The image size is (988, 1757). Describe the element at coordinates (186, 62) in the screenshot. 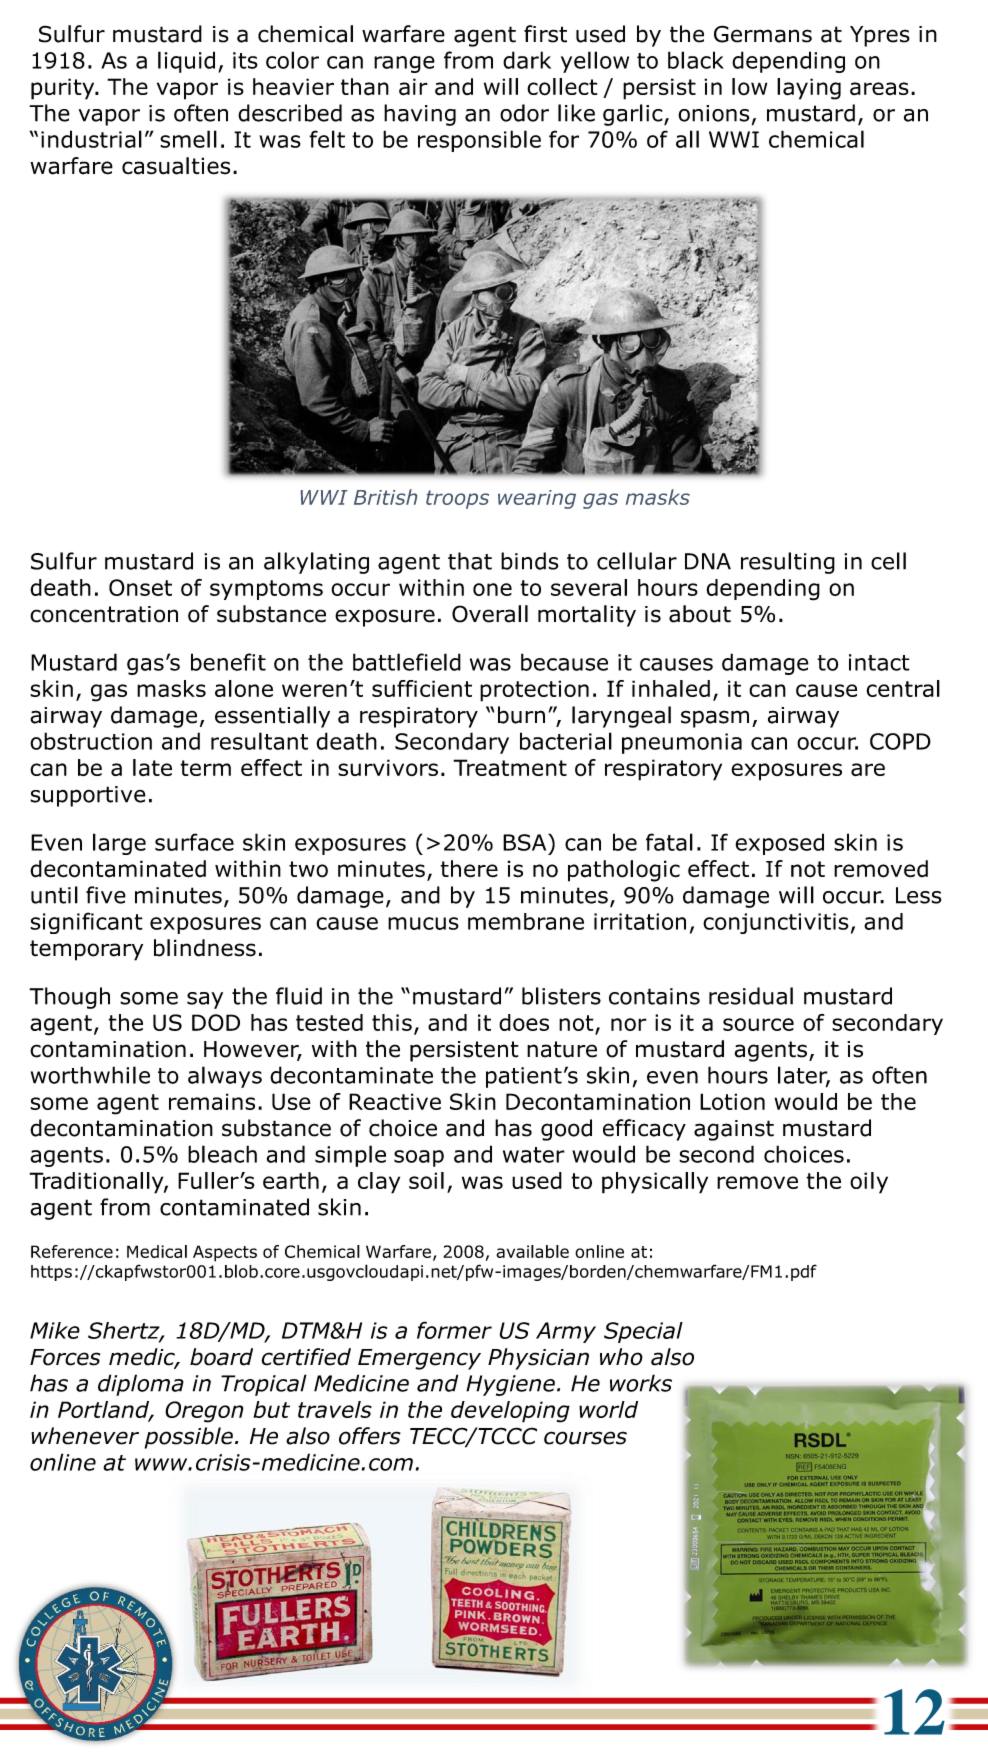

I see `liquid` at that location.
